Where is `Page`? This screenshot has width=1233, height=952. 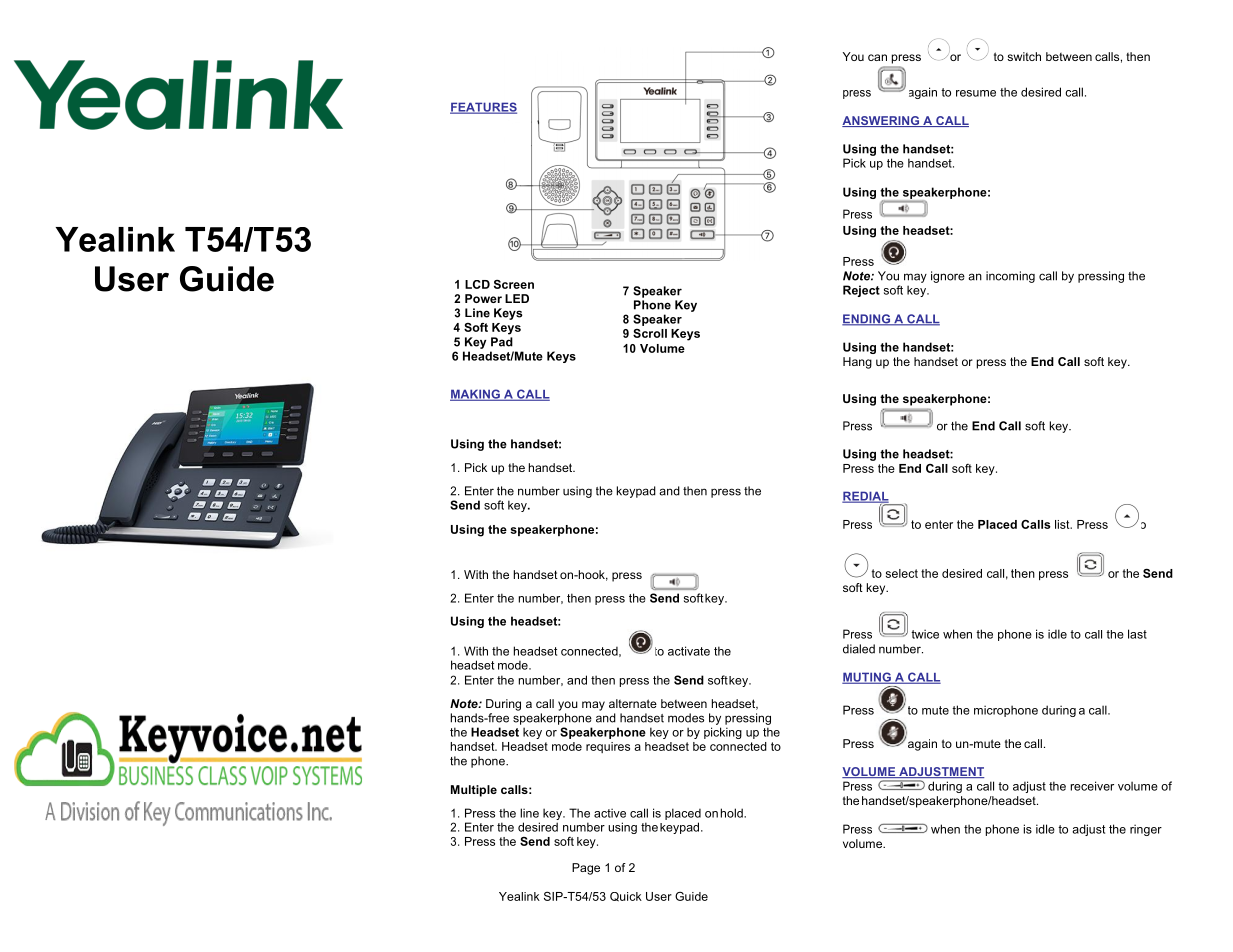
Page is located at coordinates (586, 869).
